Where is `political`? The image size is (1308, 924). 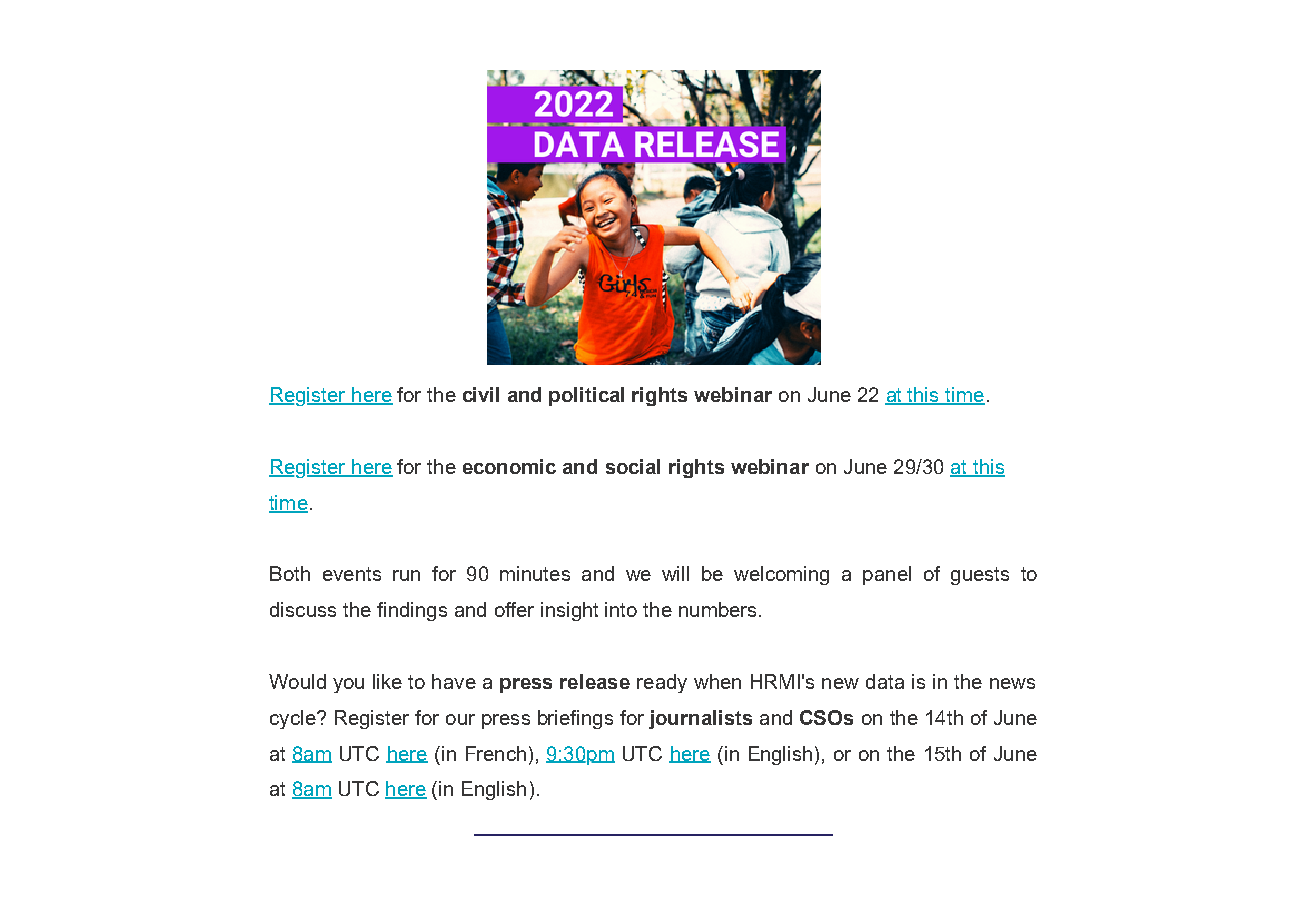 political is located at coordinates (586, 396).
